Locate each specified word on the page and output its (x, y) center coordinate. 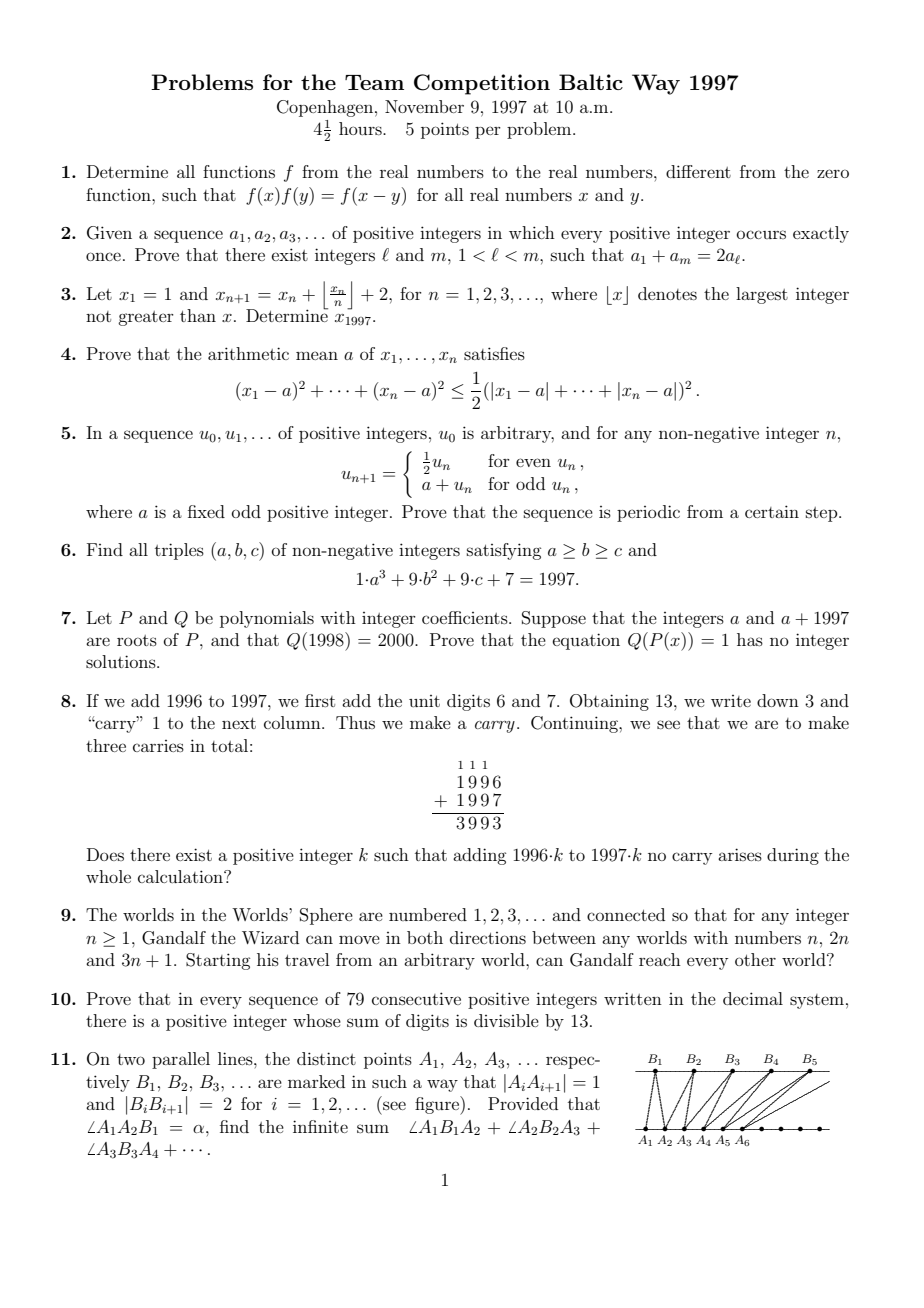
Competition (482, 84)
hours (361, 128)
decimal (753, 998)
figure (438, 1105)
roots (137, 640)
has (750, 639)
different (698, 171)
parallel (181, 1060)
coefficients (466, 617)
